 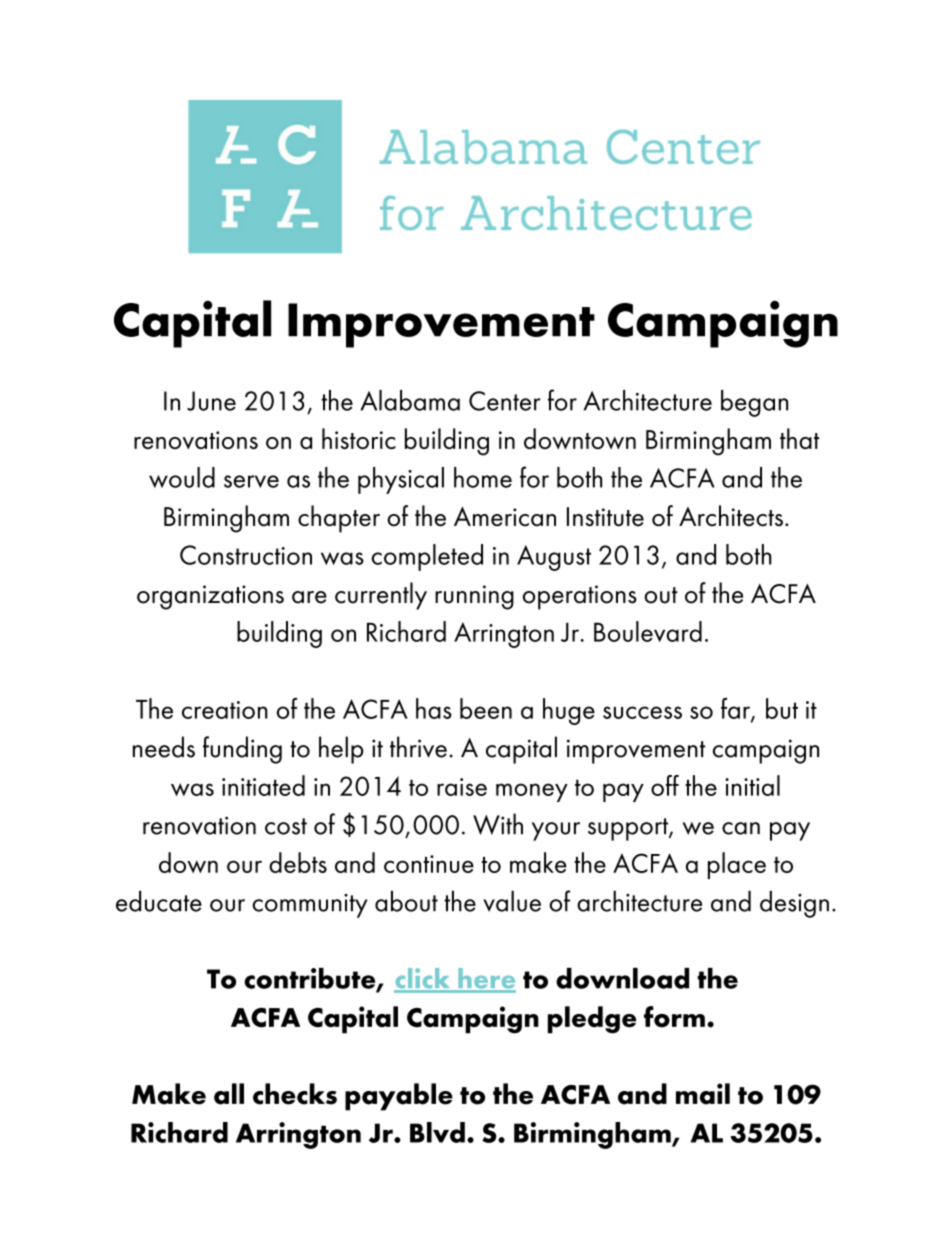 I want to click on Center, so click(x=505, y=401).
